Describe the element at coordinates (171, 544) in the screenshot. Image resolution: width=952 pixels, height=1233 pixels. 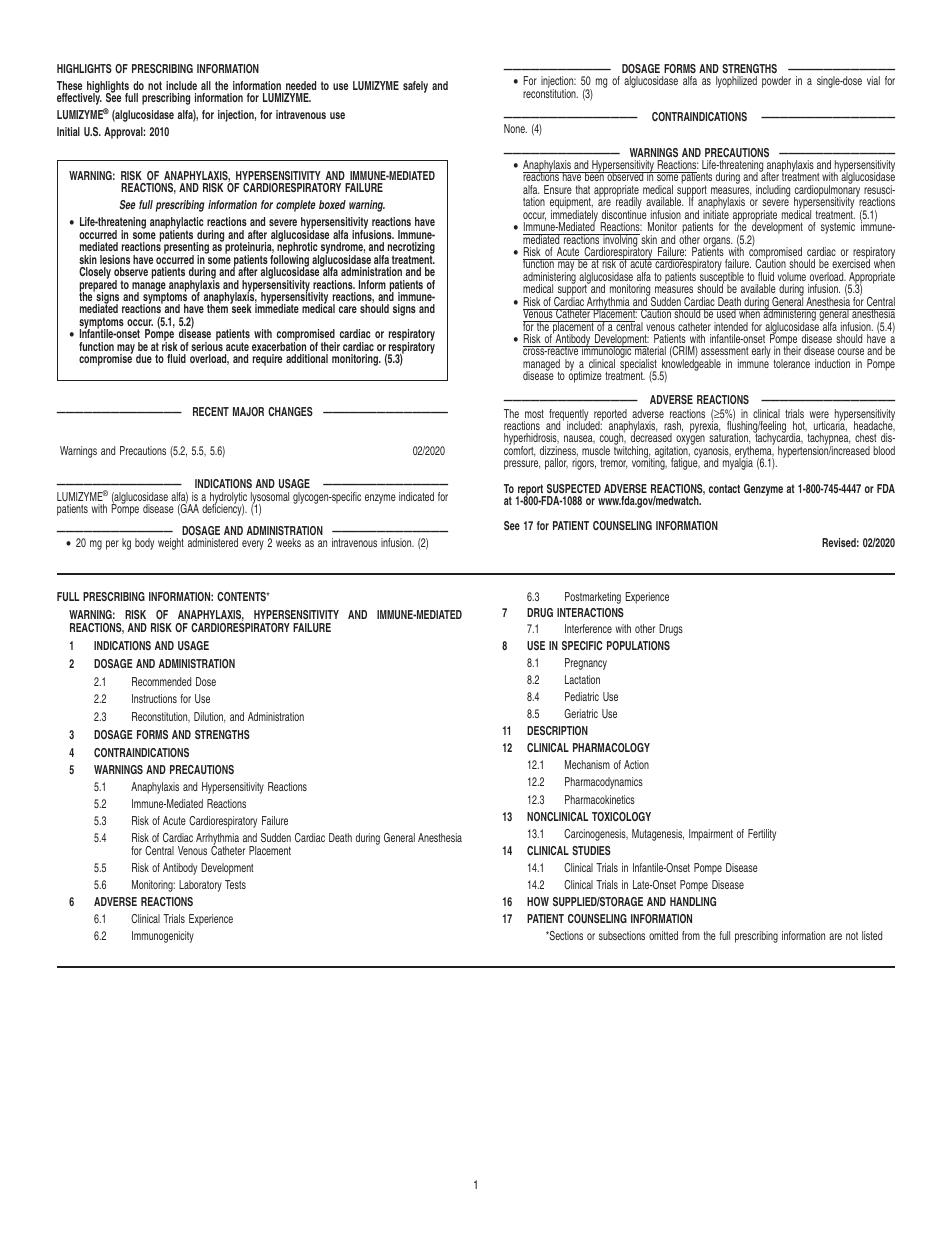
I see `weight` at that location.
